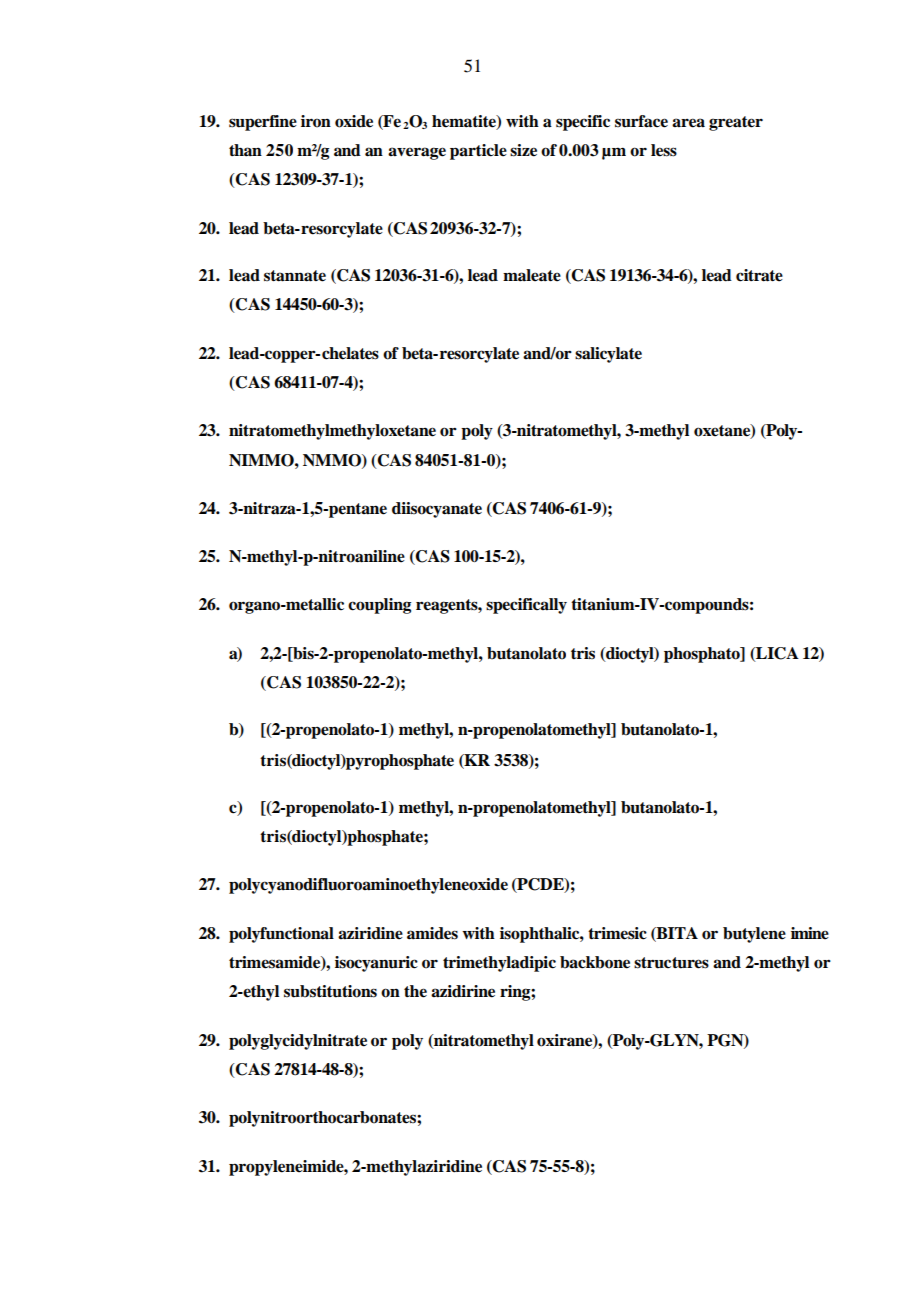  I want to click on iron, so click(316, 121).
